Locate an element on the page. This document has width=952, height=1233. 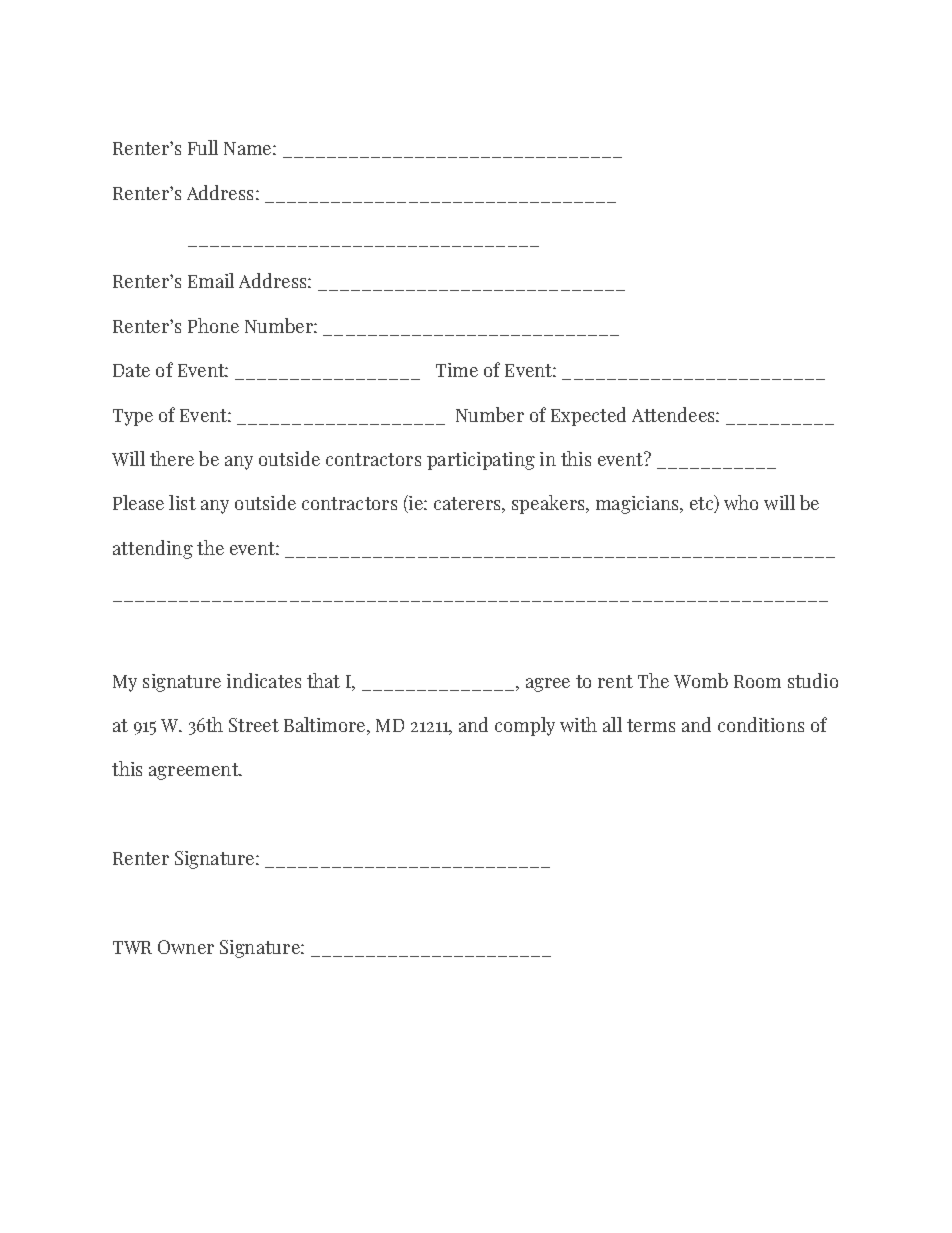
Owner is located at coordinates (186, 947).
